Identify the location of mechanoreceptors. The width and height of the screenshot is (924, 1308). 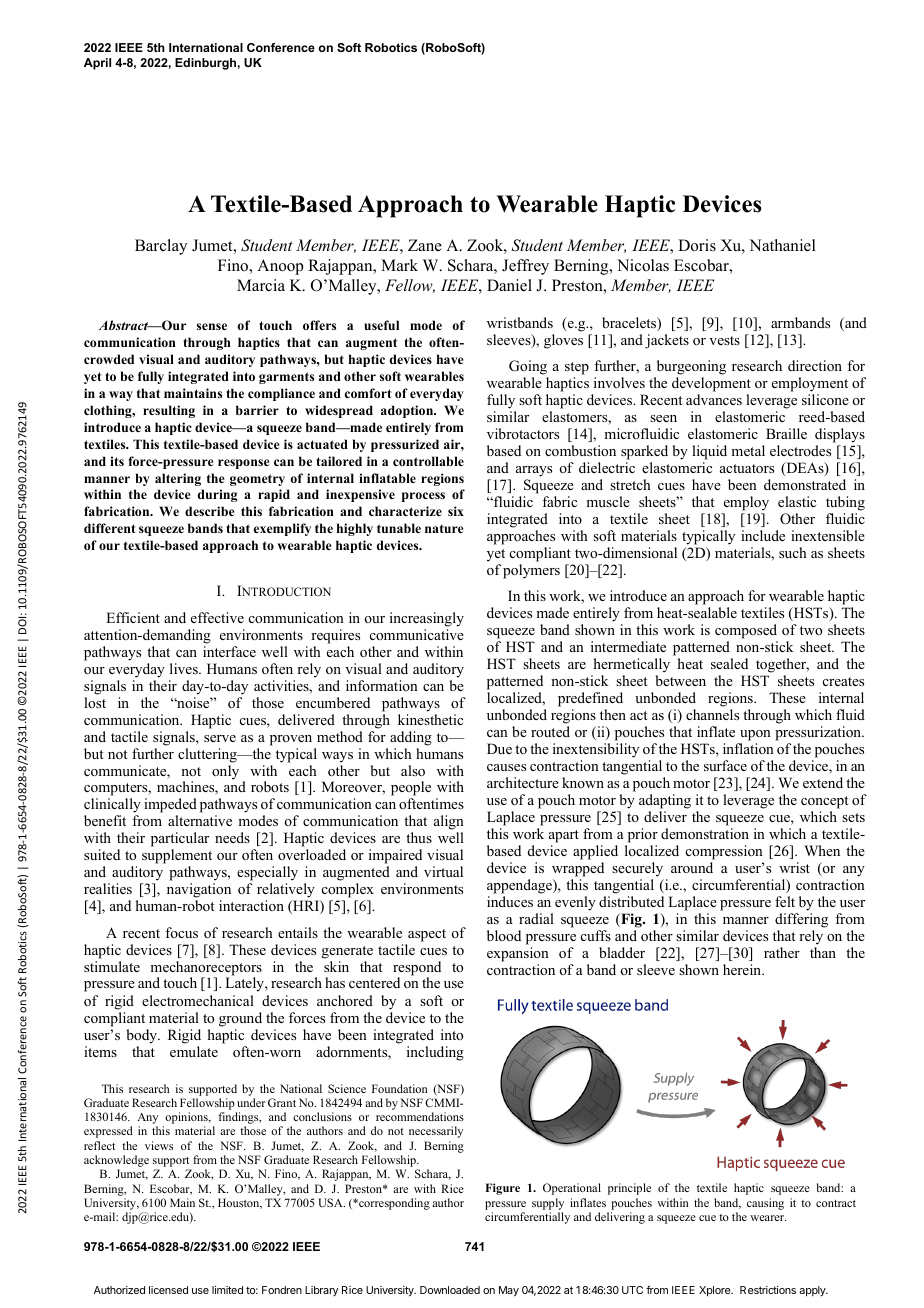
(206, 969).
